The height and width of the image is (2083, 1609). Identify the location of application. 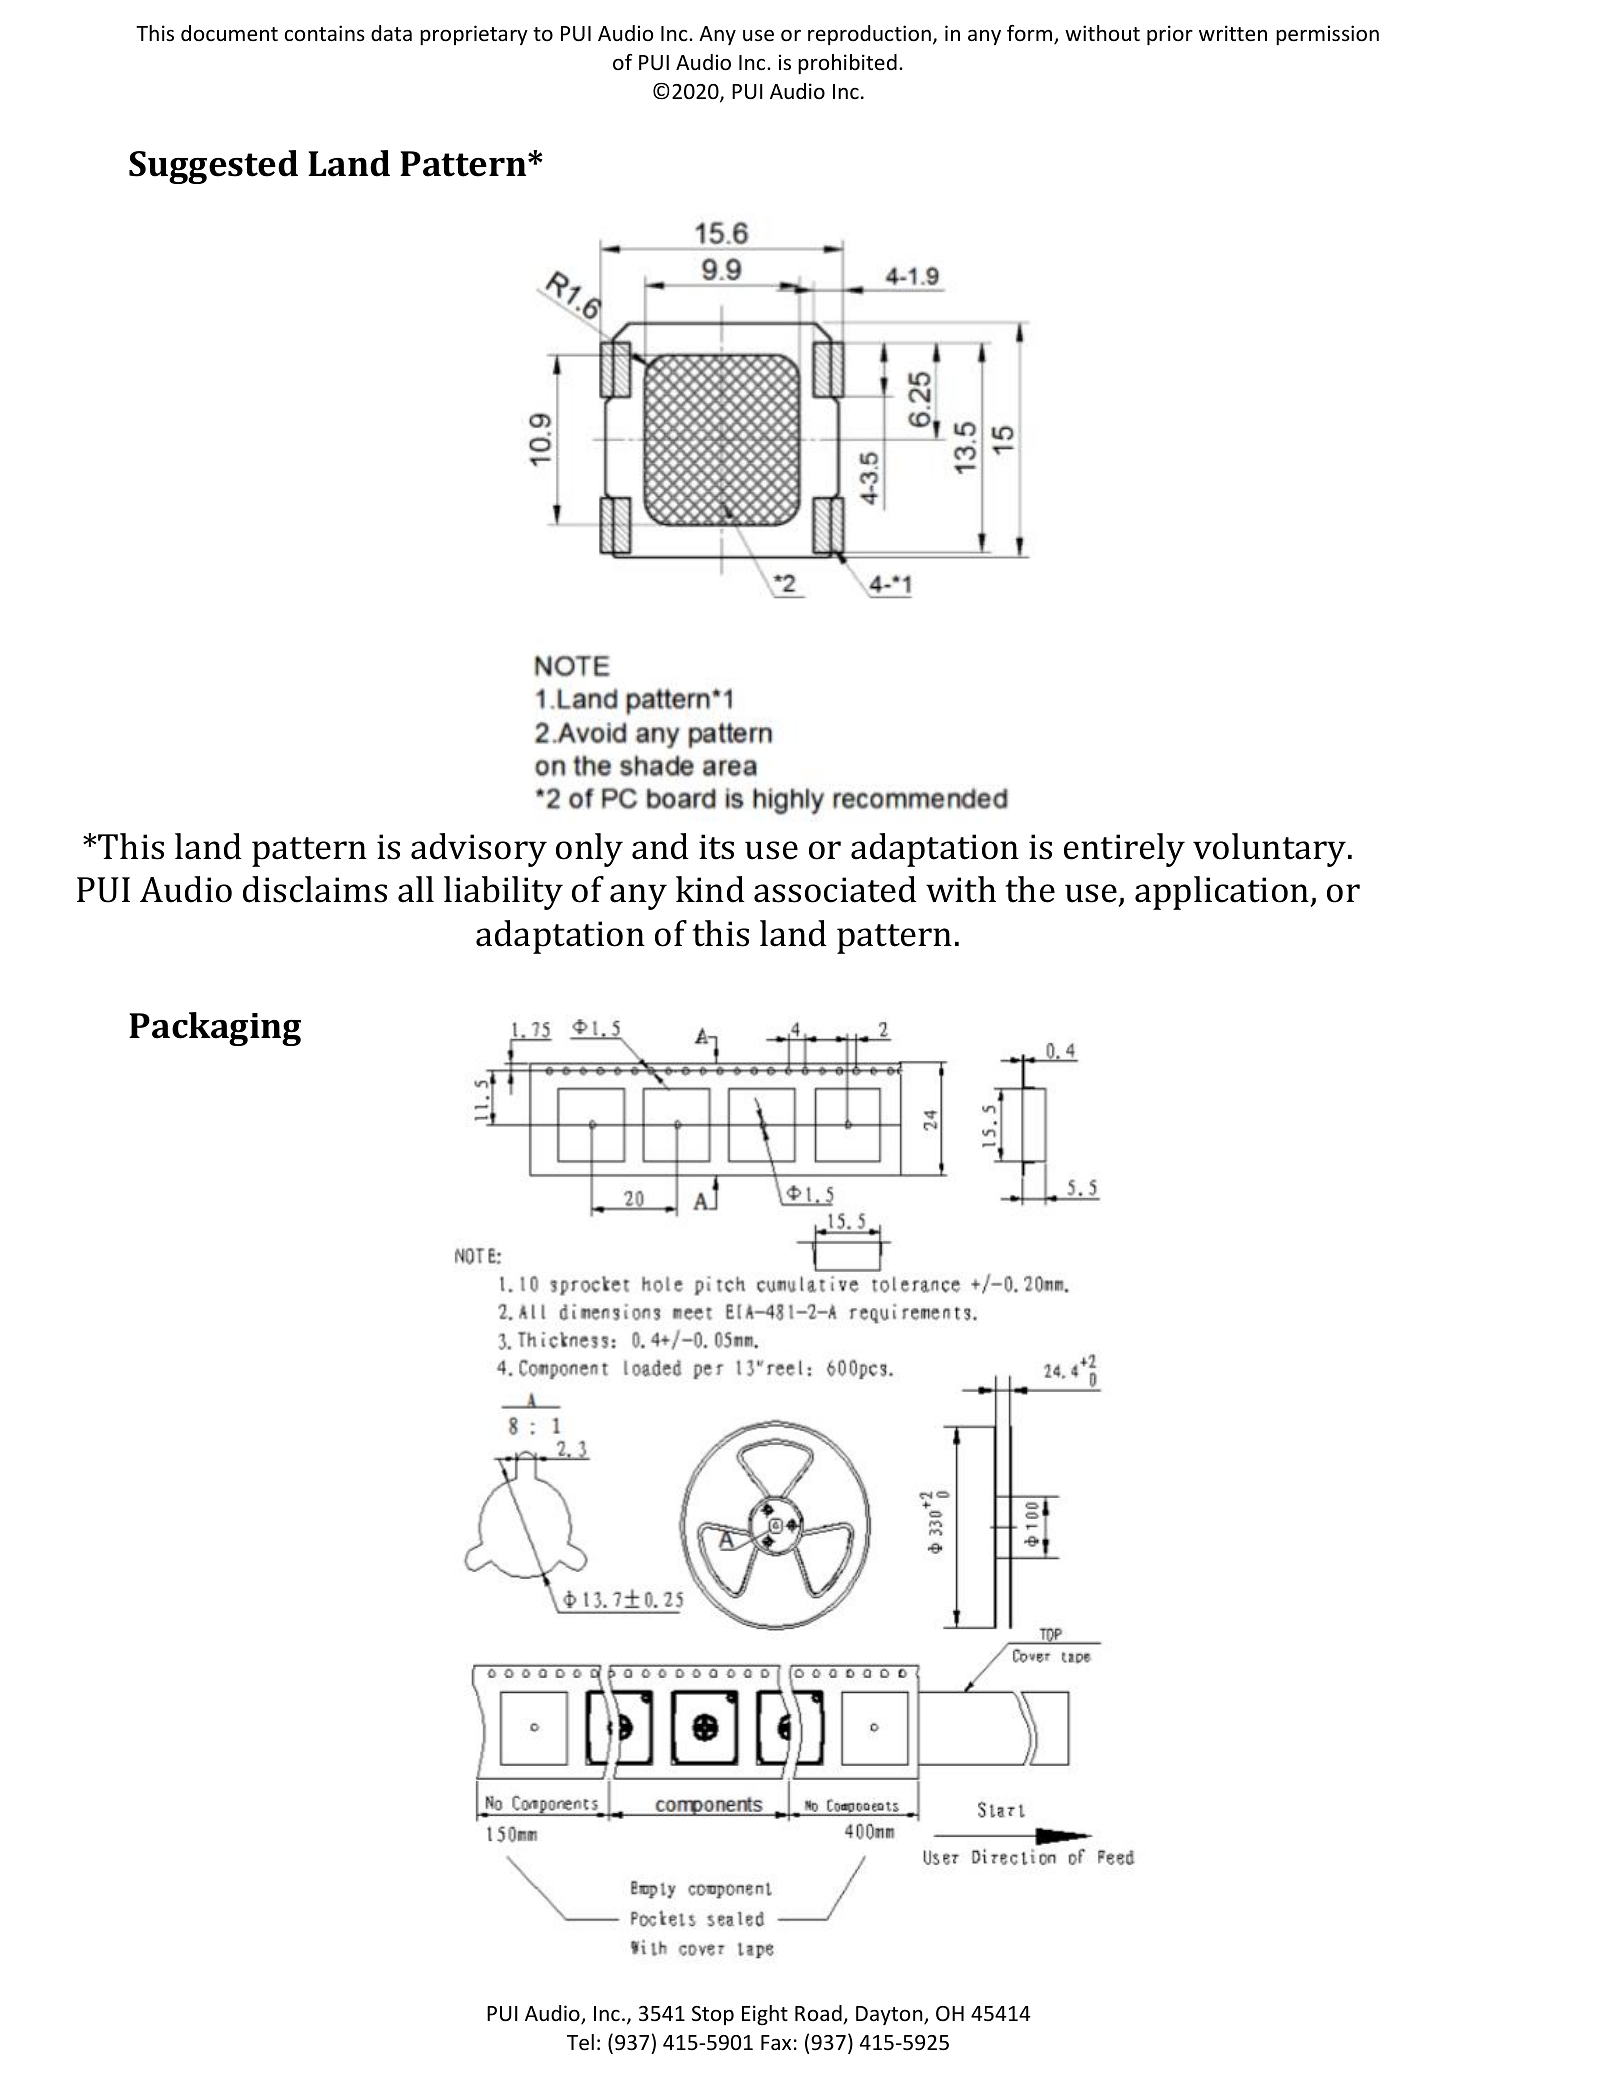
(1223, 893).
